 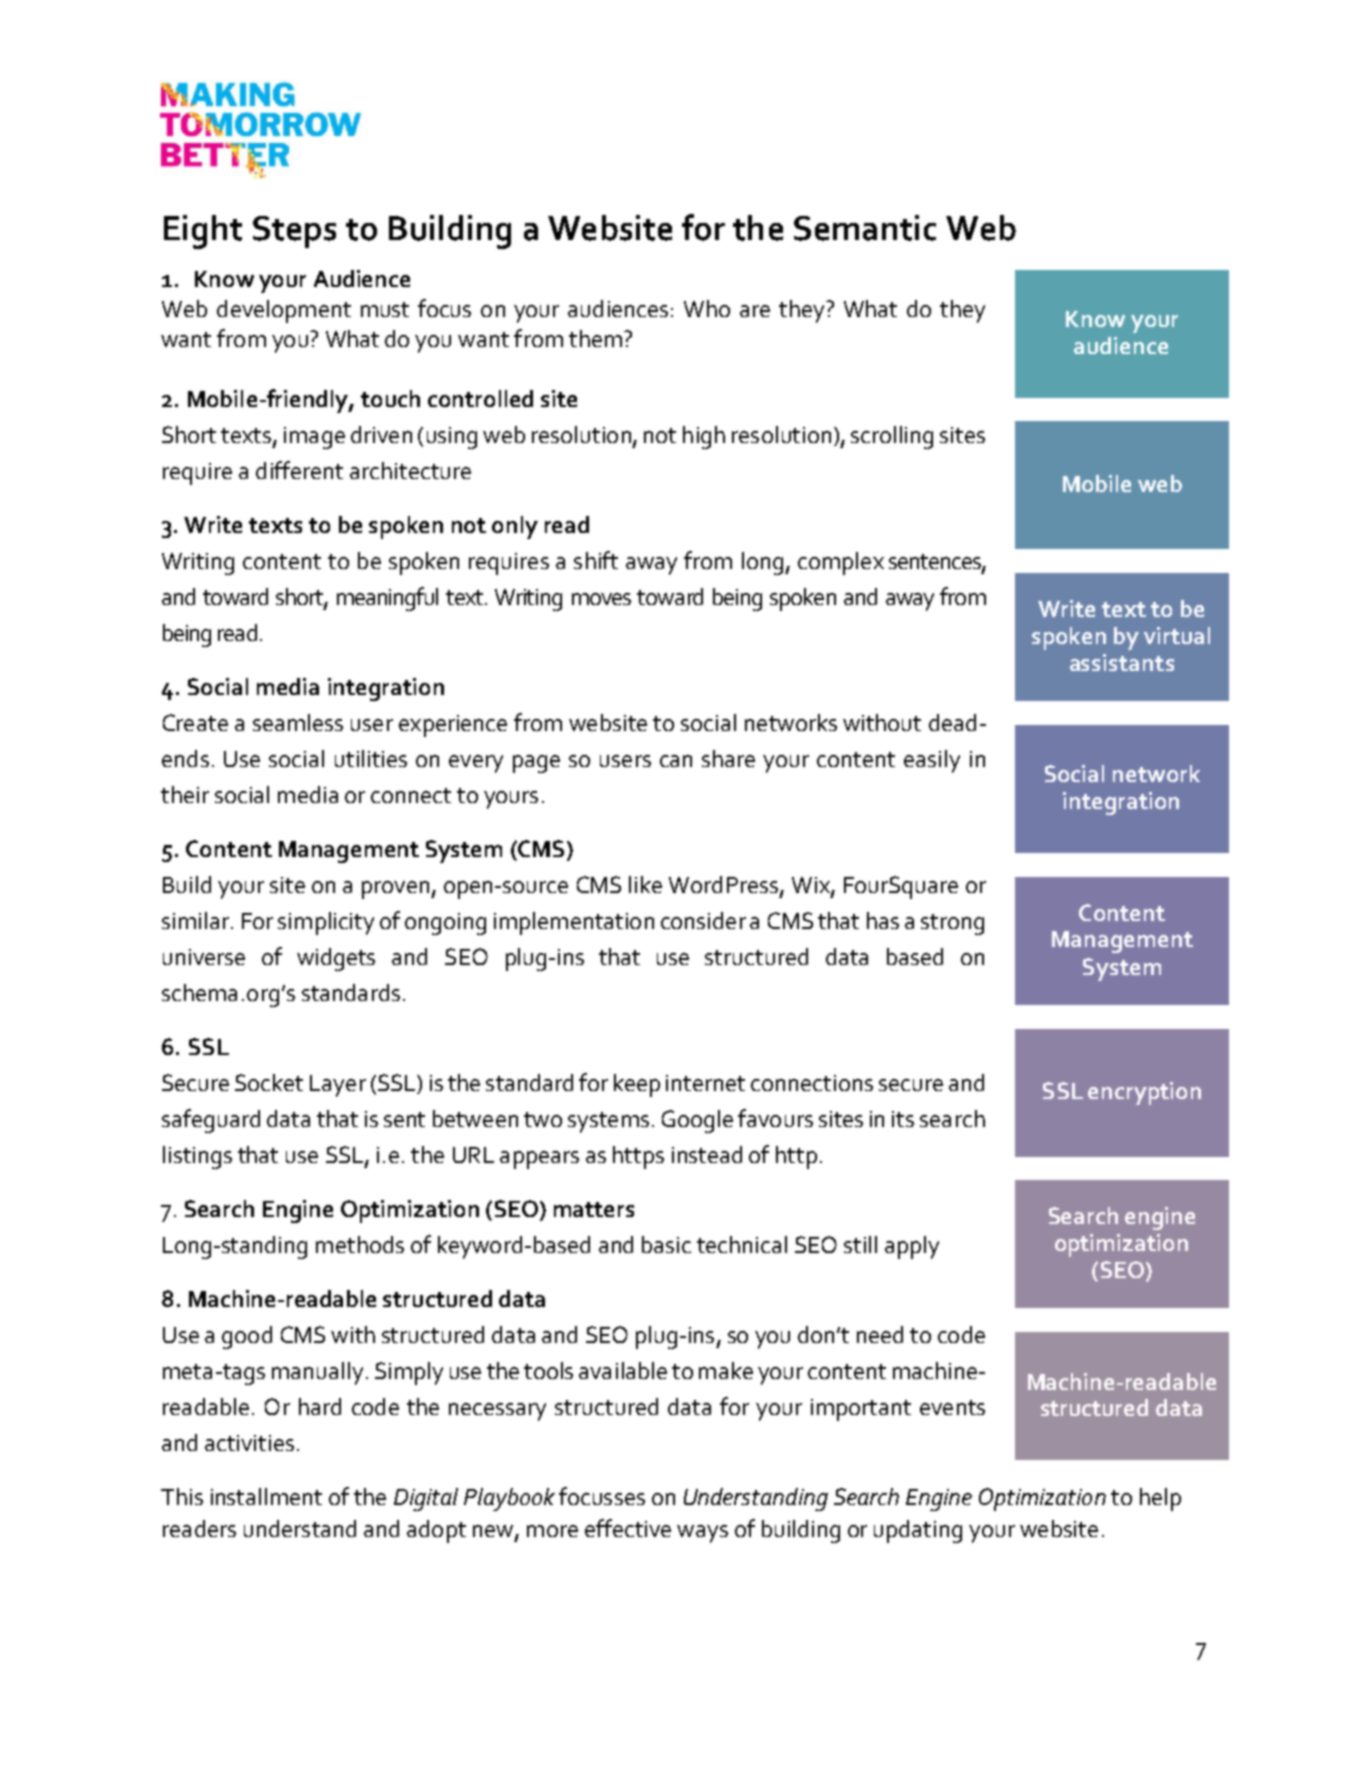 I want to click on installment, so click(x=266, y=1496).
